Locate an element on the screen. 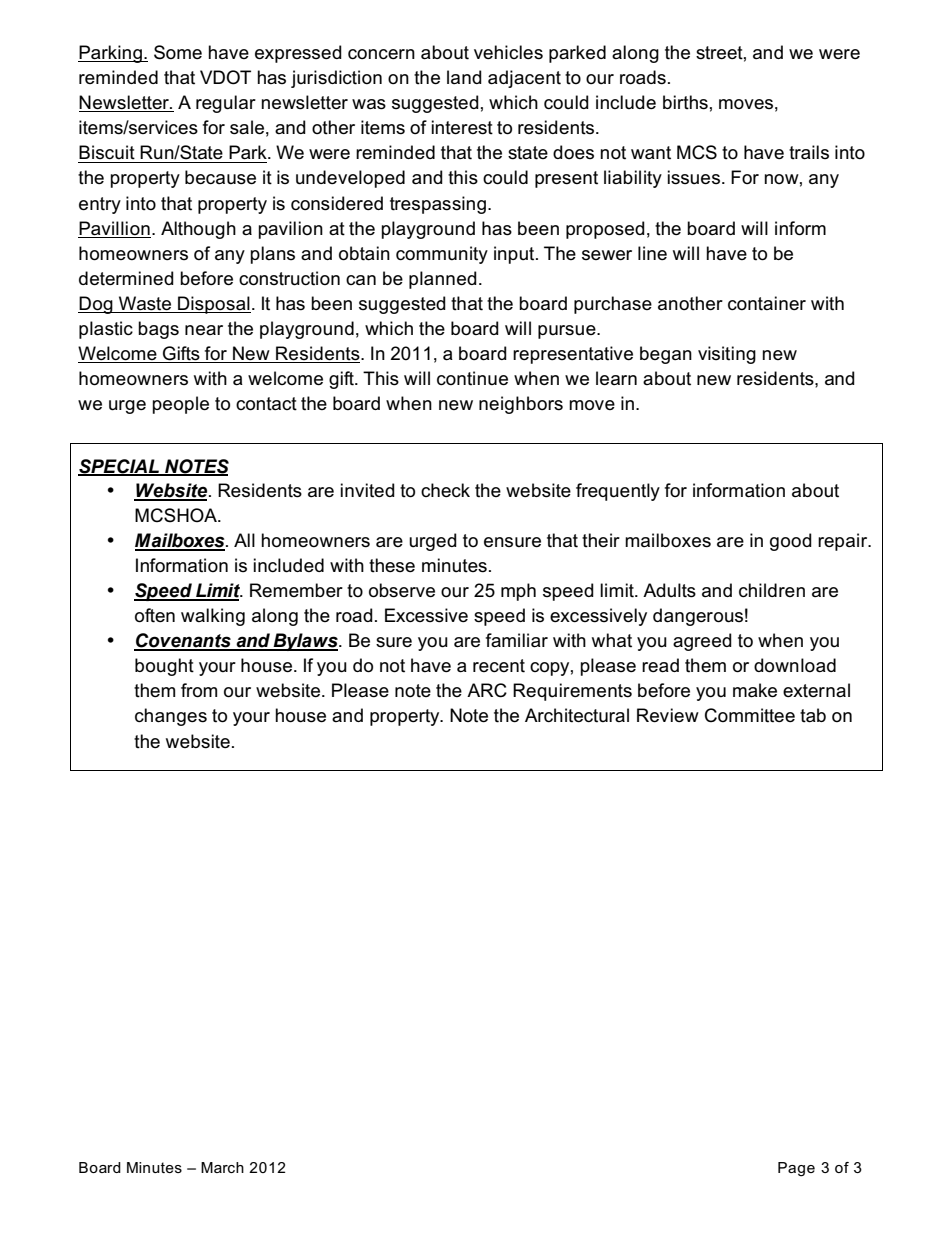 Image resolution: width=952 pixels, height=1233 pixels. people is located at coordinates (181, 405).
